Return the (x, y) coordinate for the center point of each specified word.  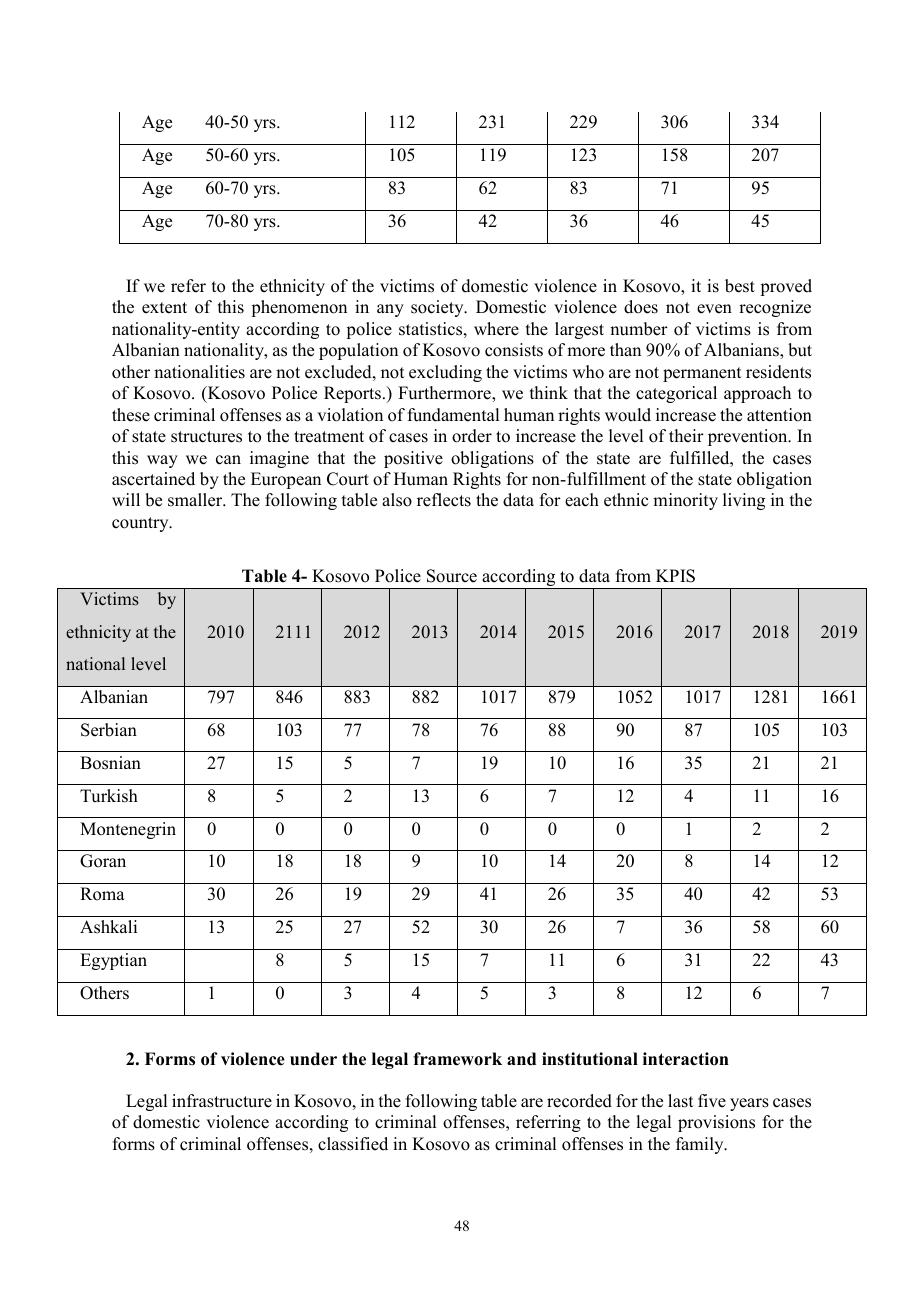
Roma (102, 894)
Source (452, 576)
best (740, 286)
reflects (444, 500)
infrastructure (222, 1101)
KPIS (675, 576)
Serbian (109, 730)
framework (457, 1059)
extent (164, 308)
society (438, 308)
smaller (196, 500)
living (744, 501)
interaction (686, 1059)
